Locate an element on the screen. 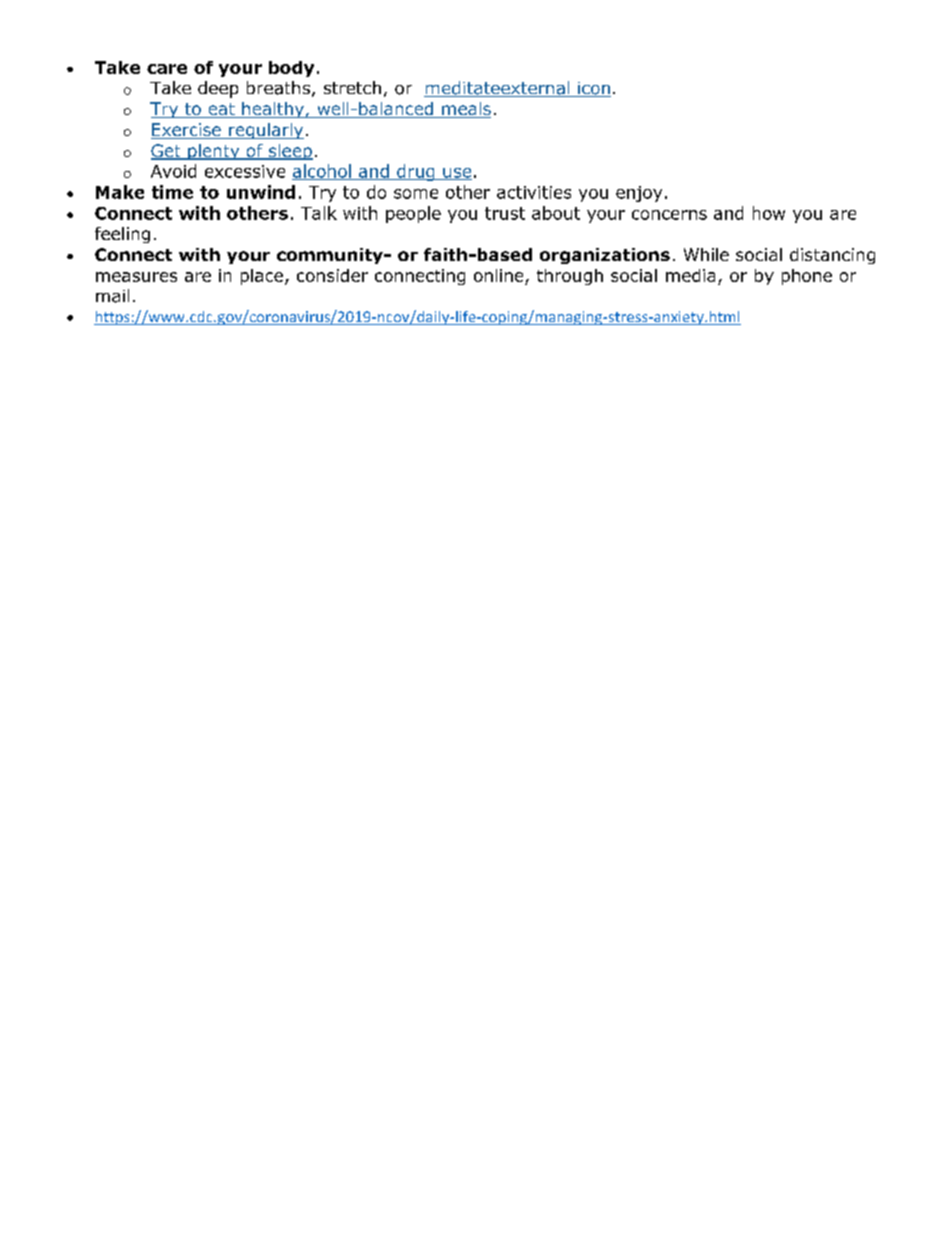 The height and width of the screenshot is (1233, 952). icon is located at coordinates (593, 89).
